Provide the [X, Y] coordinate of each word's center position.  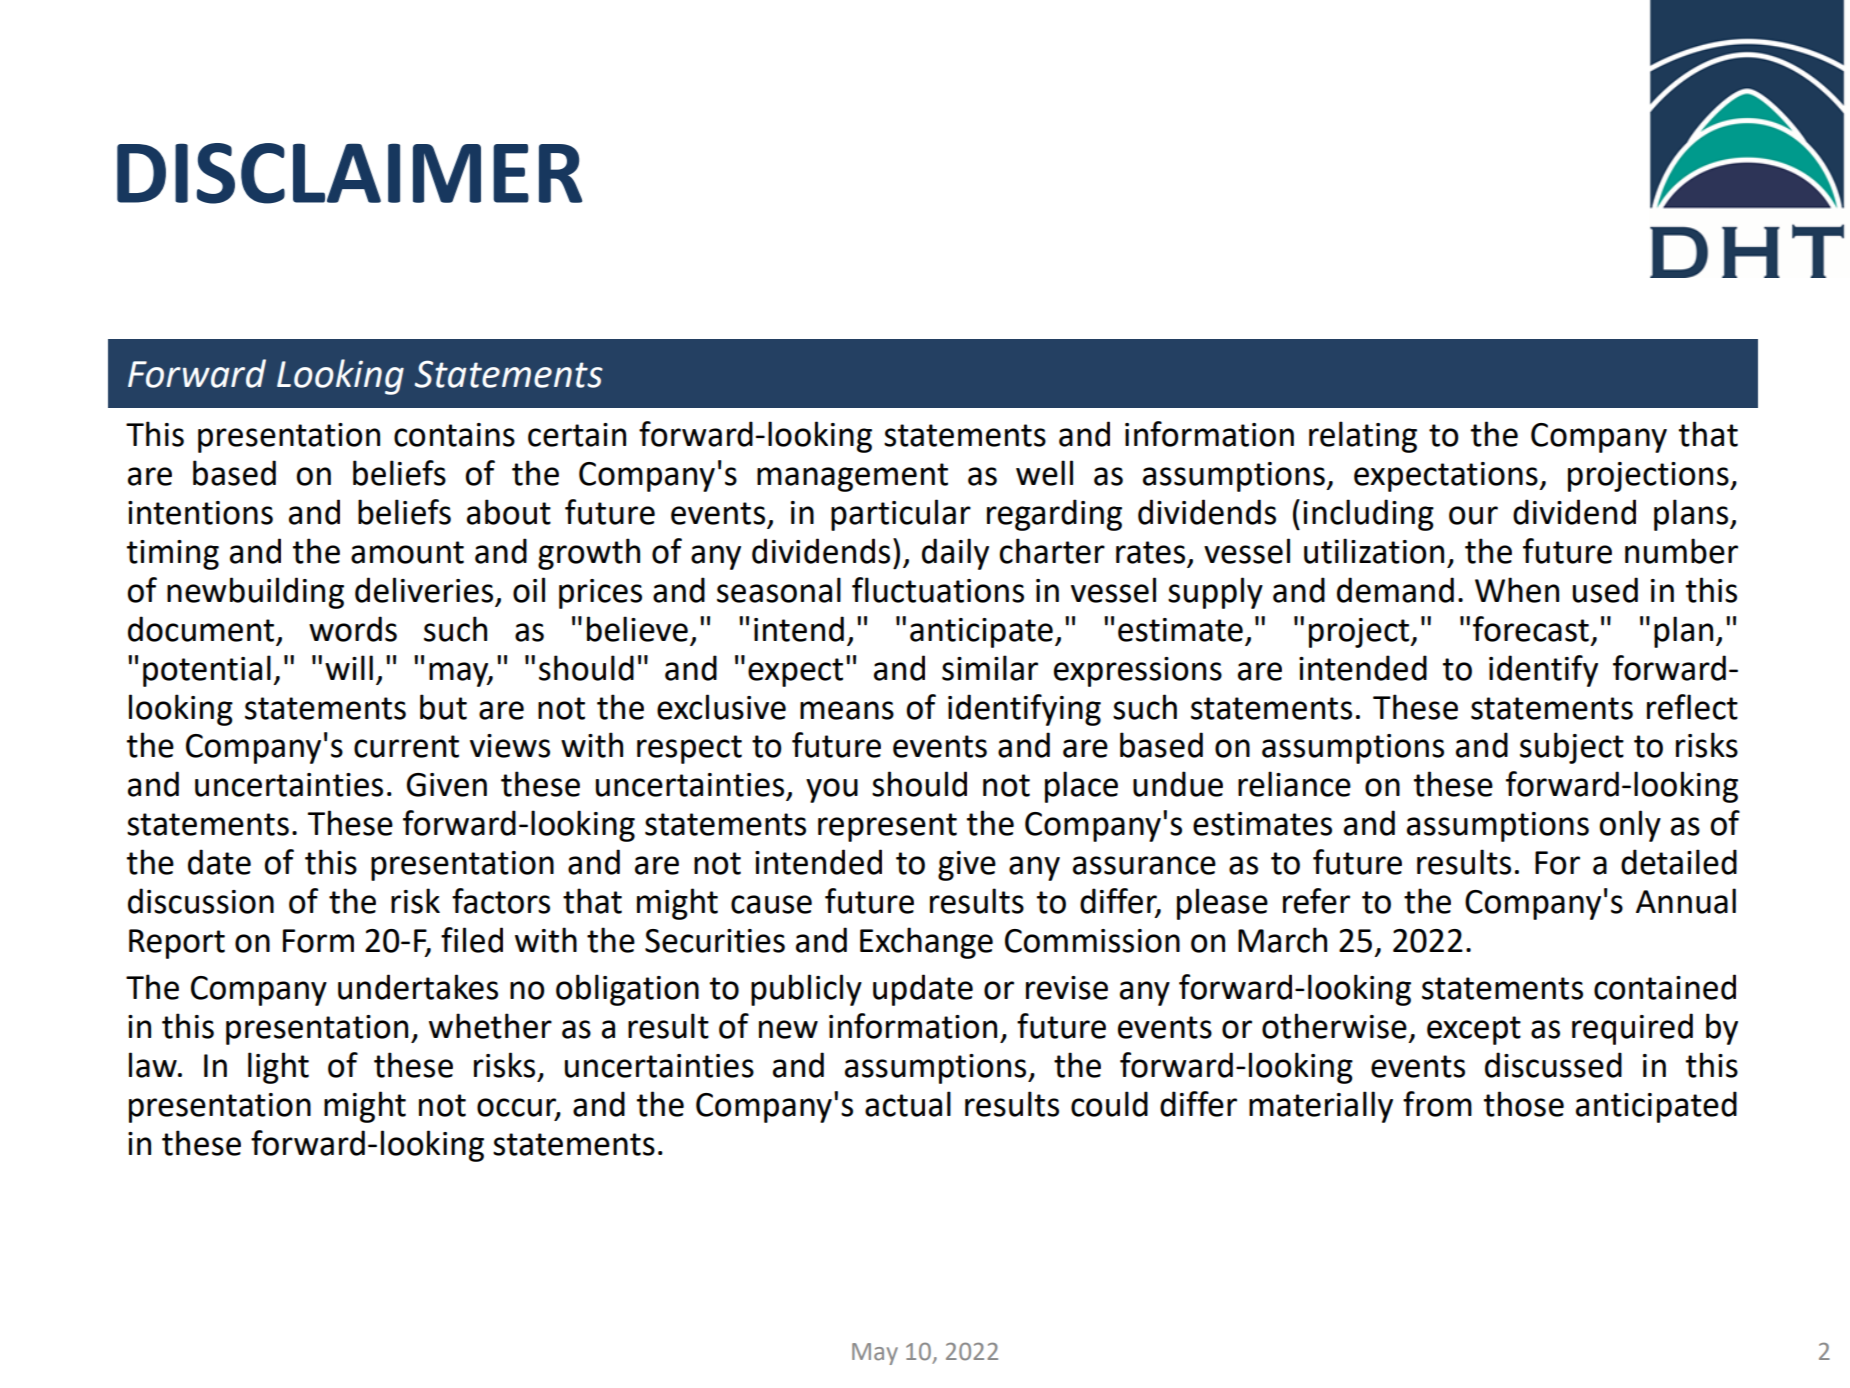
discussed [1553, 1065]
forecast [1531, 629]
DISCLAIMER [349, 173]
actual [908, 1104]
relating [1363, 437]
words [353, 629]
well [1044, 473]
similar [990, 668]
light [278, 1068]
